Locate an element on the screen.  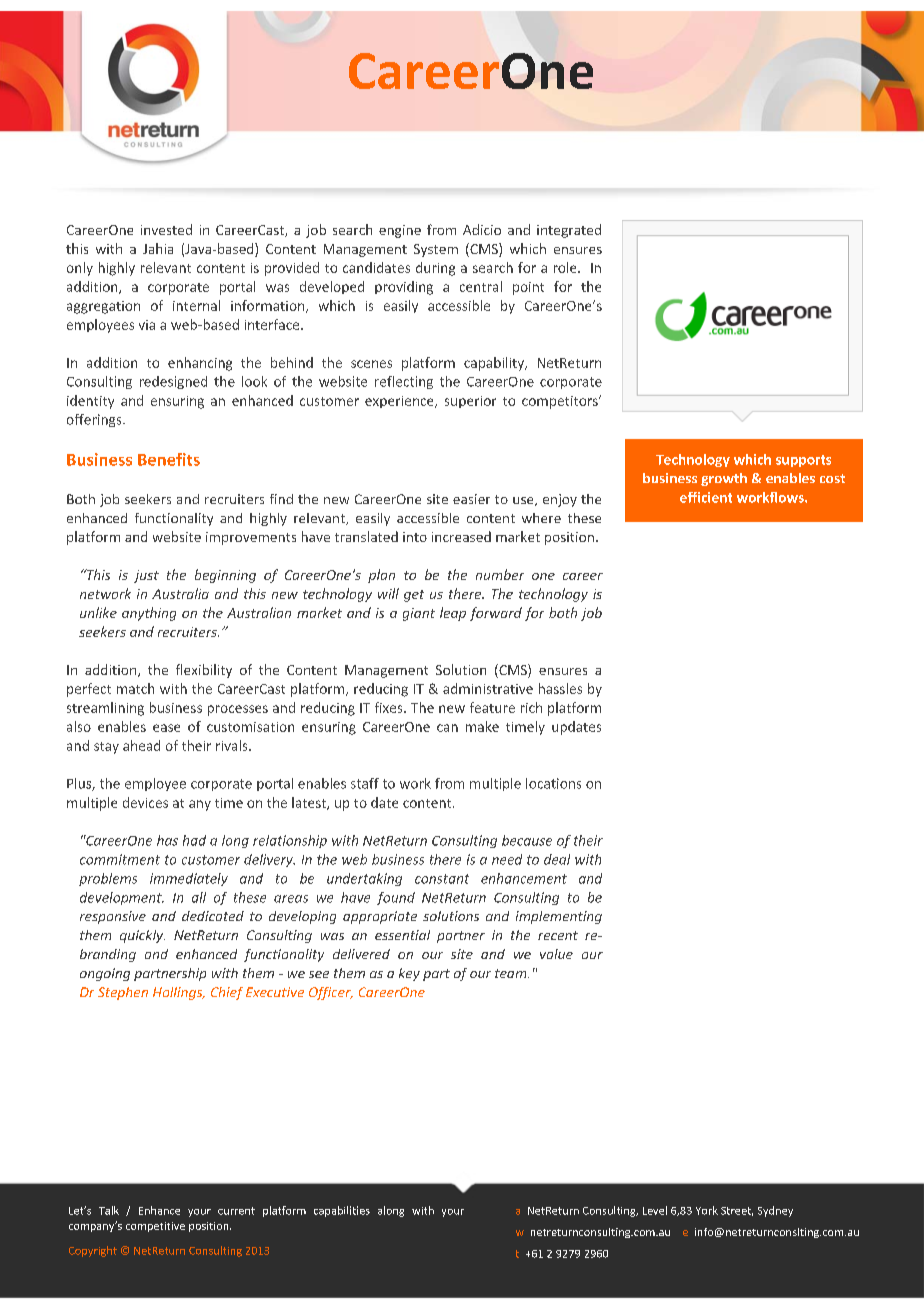
invested is located at coordinates (166, 229).
